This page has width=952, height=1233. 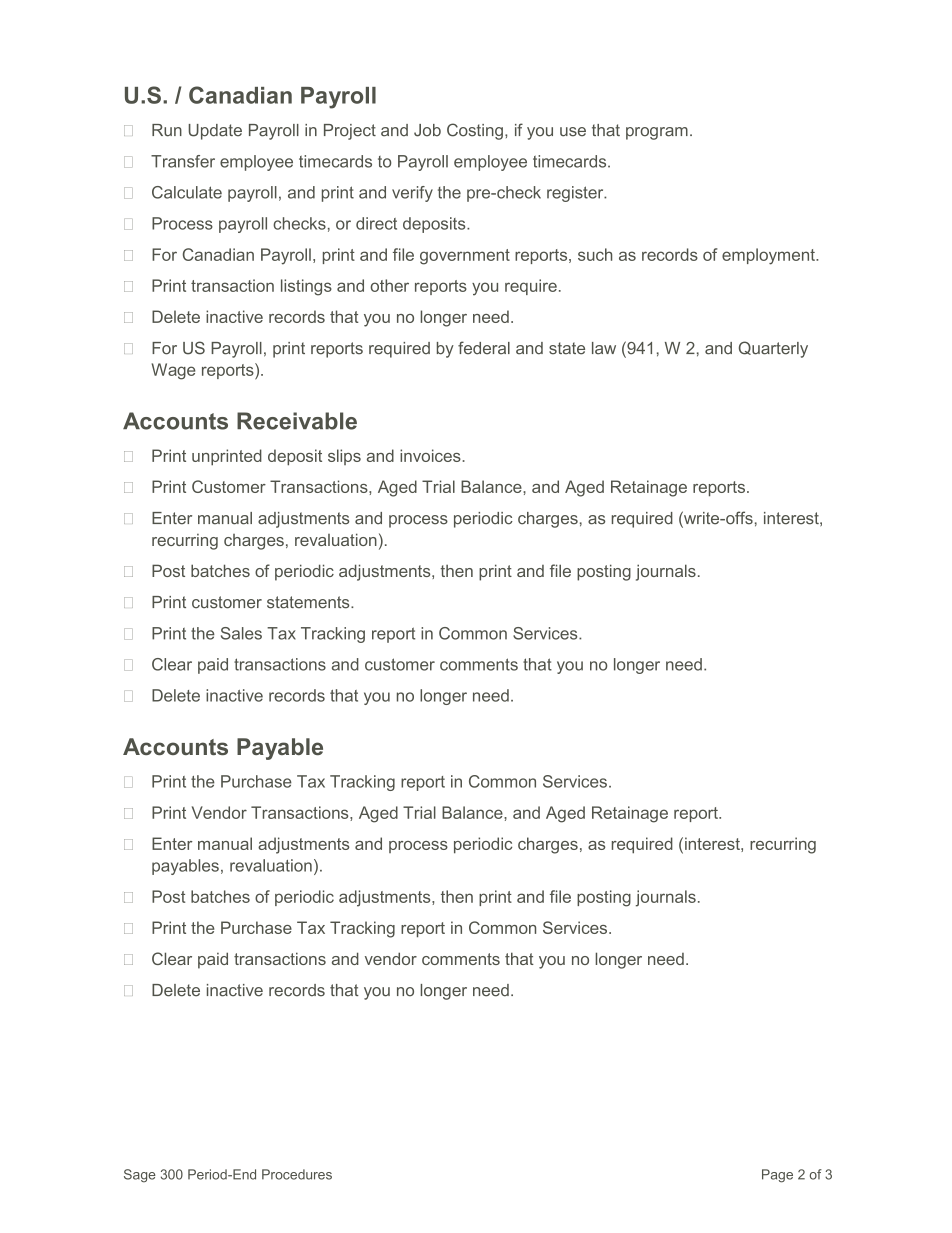 I want to click on Procedures, so click(x=297, y=1174).
